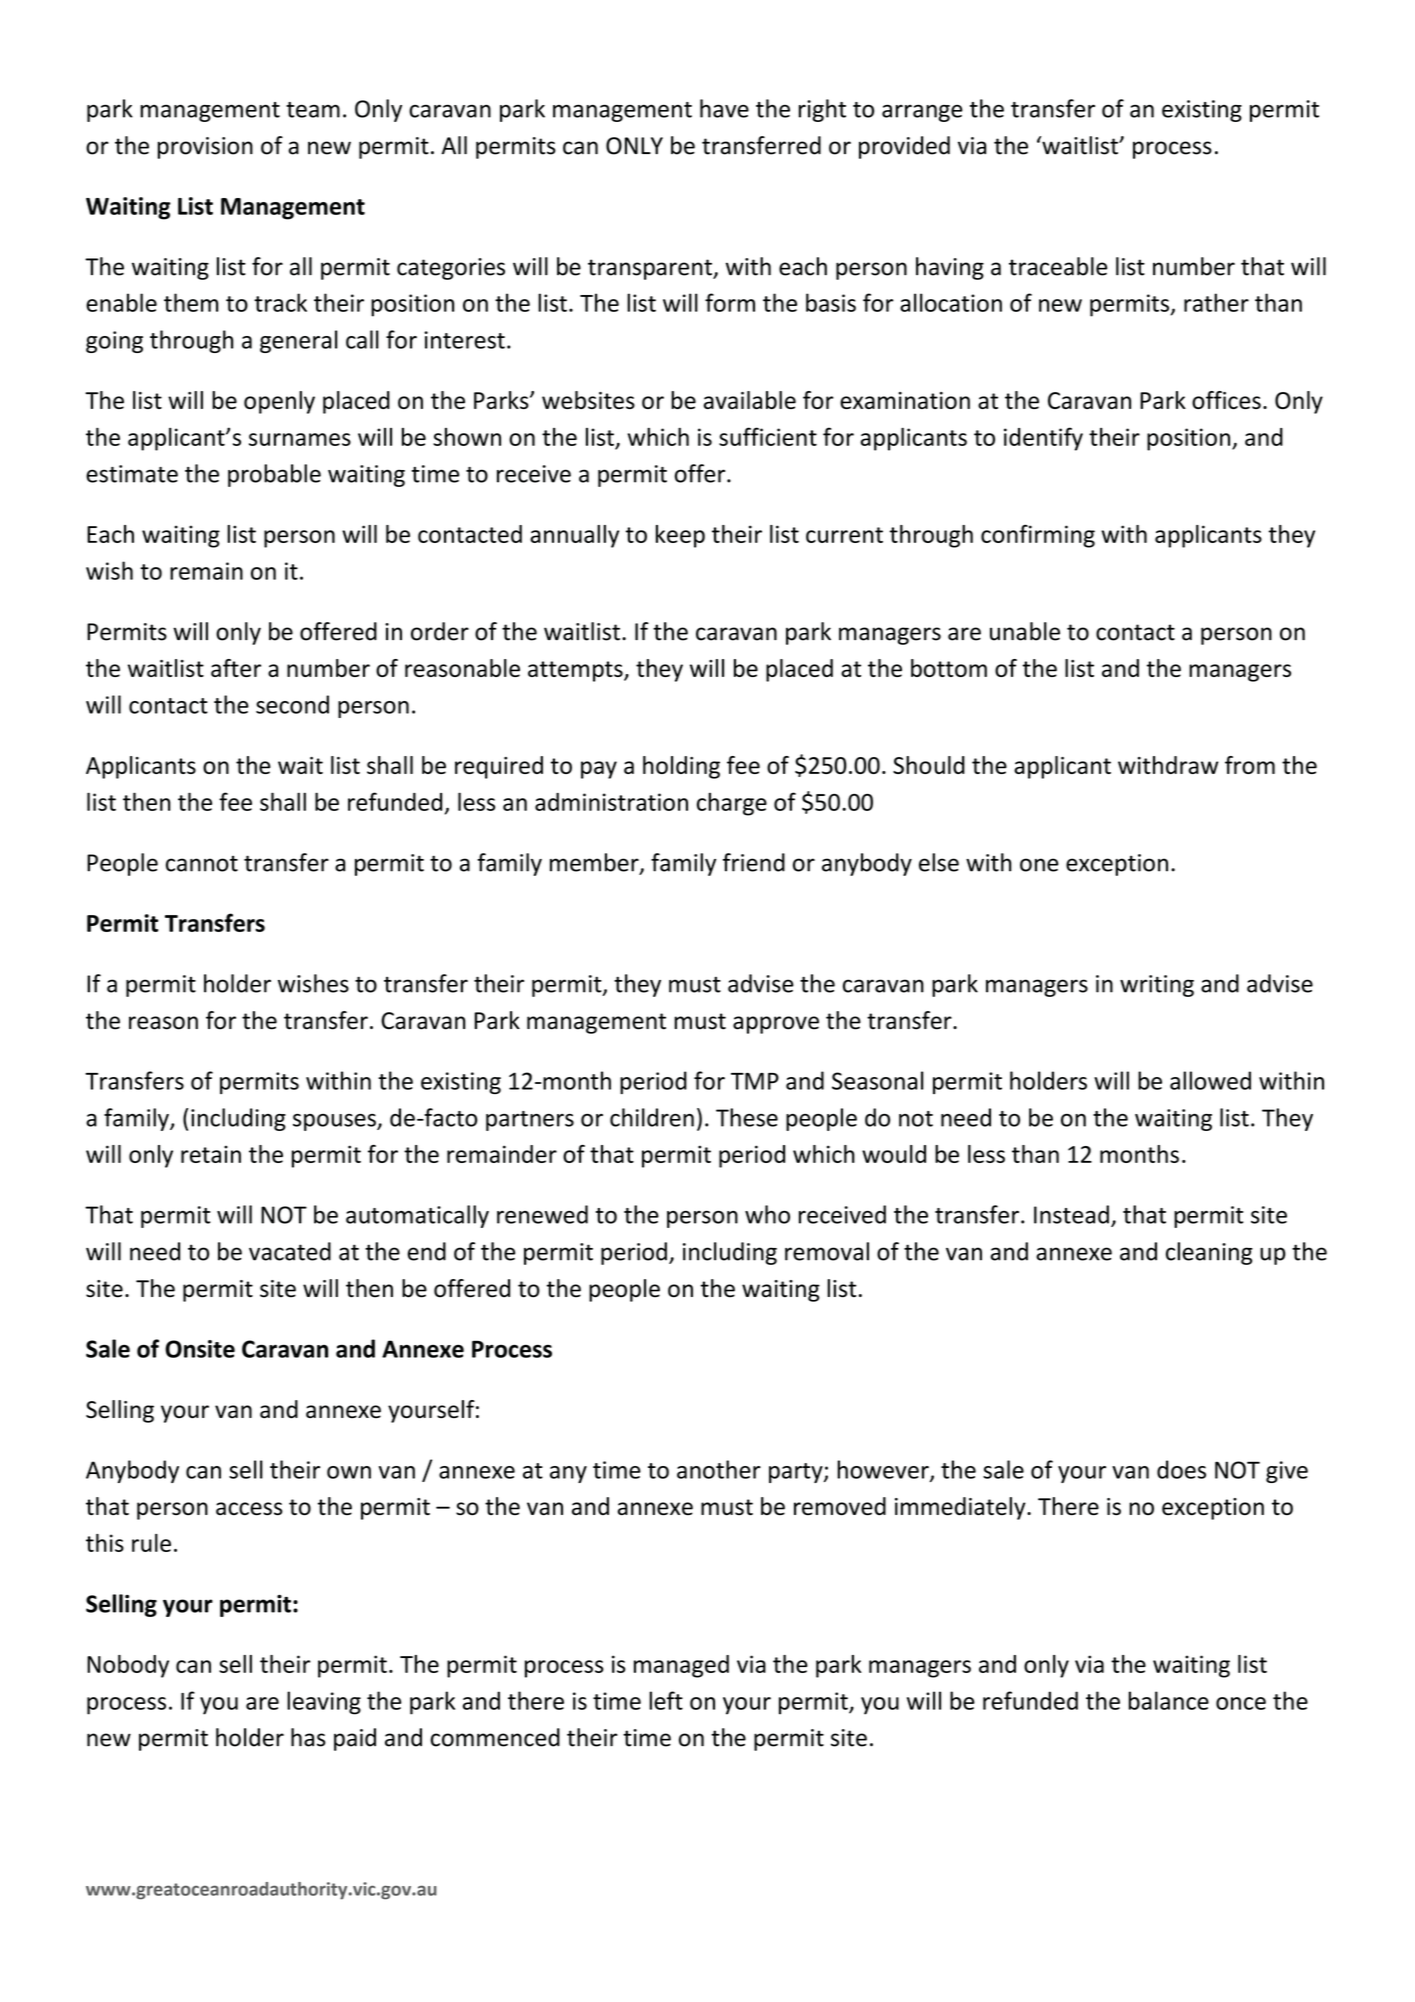 The width and height of the image is (1415, 2002). Describe the element at coordinates (724, 108) in the image. I see `have` at that location.
